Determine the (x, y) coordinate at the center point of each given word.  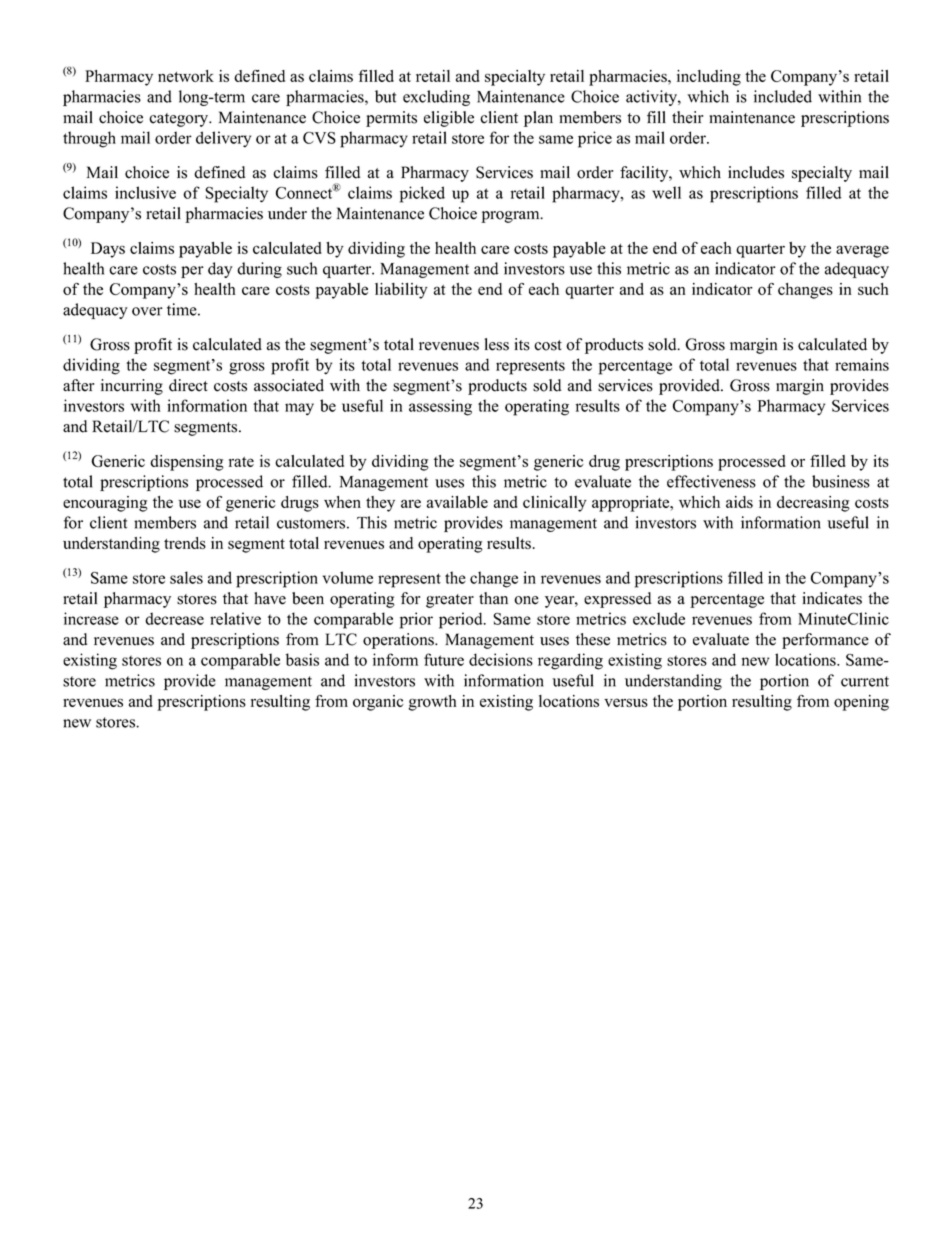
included (783, 96)
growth (433, 703)
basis (302, 659)
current (865, 681)
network (186, 76)
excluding (436, 98)
